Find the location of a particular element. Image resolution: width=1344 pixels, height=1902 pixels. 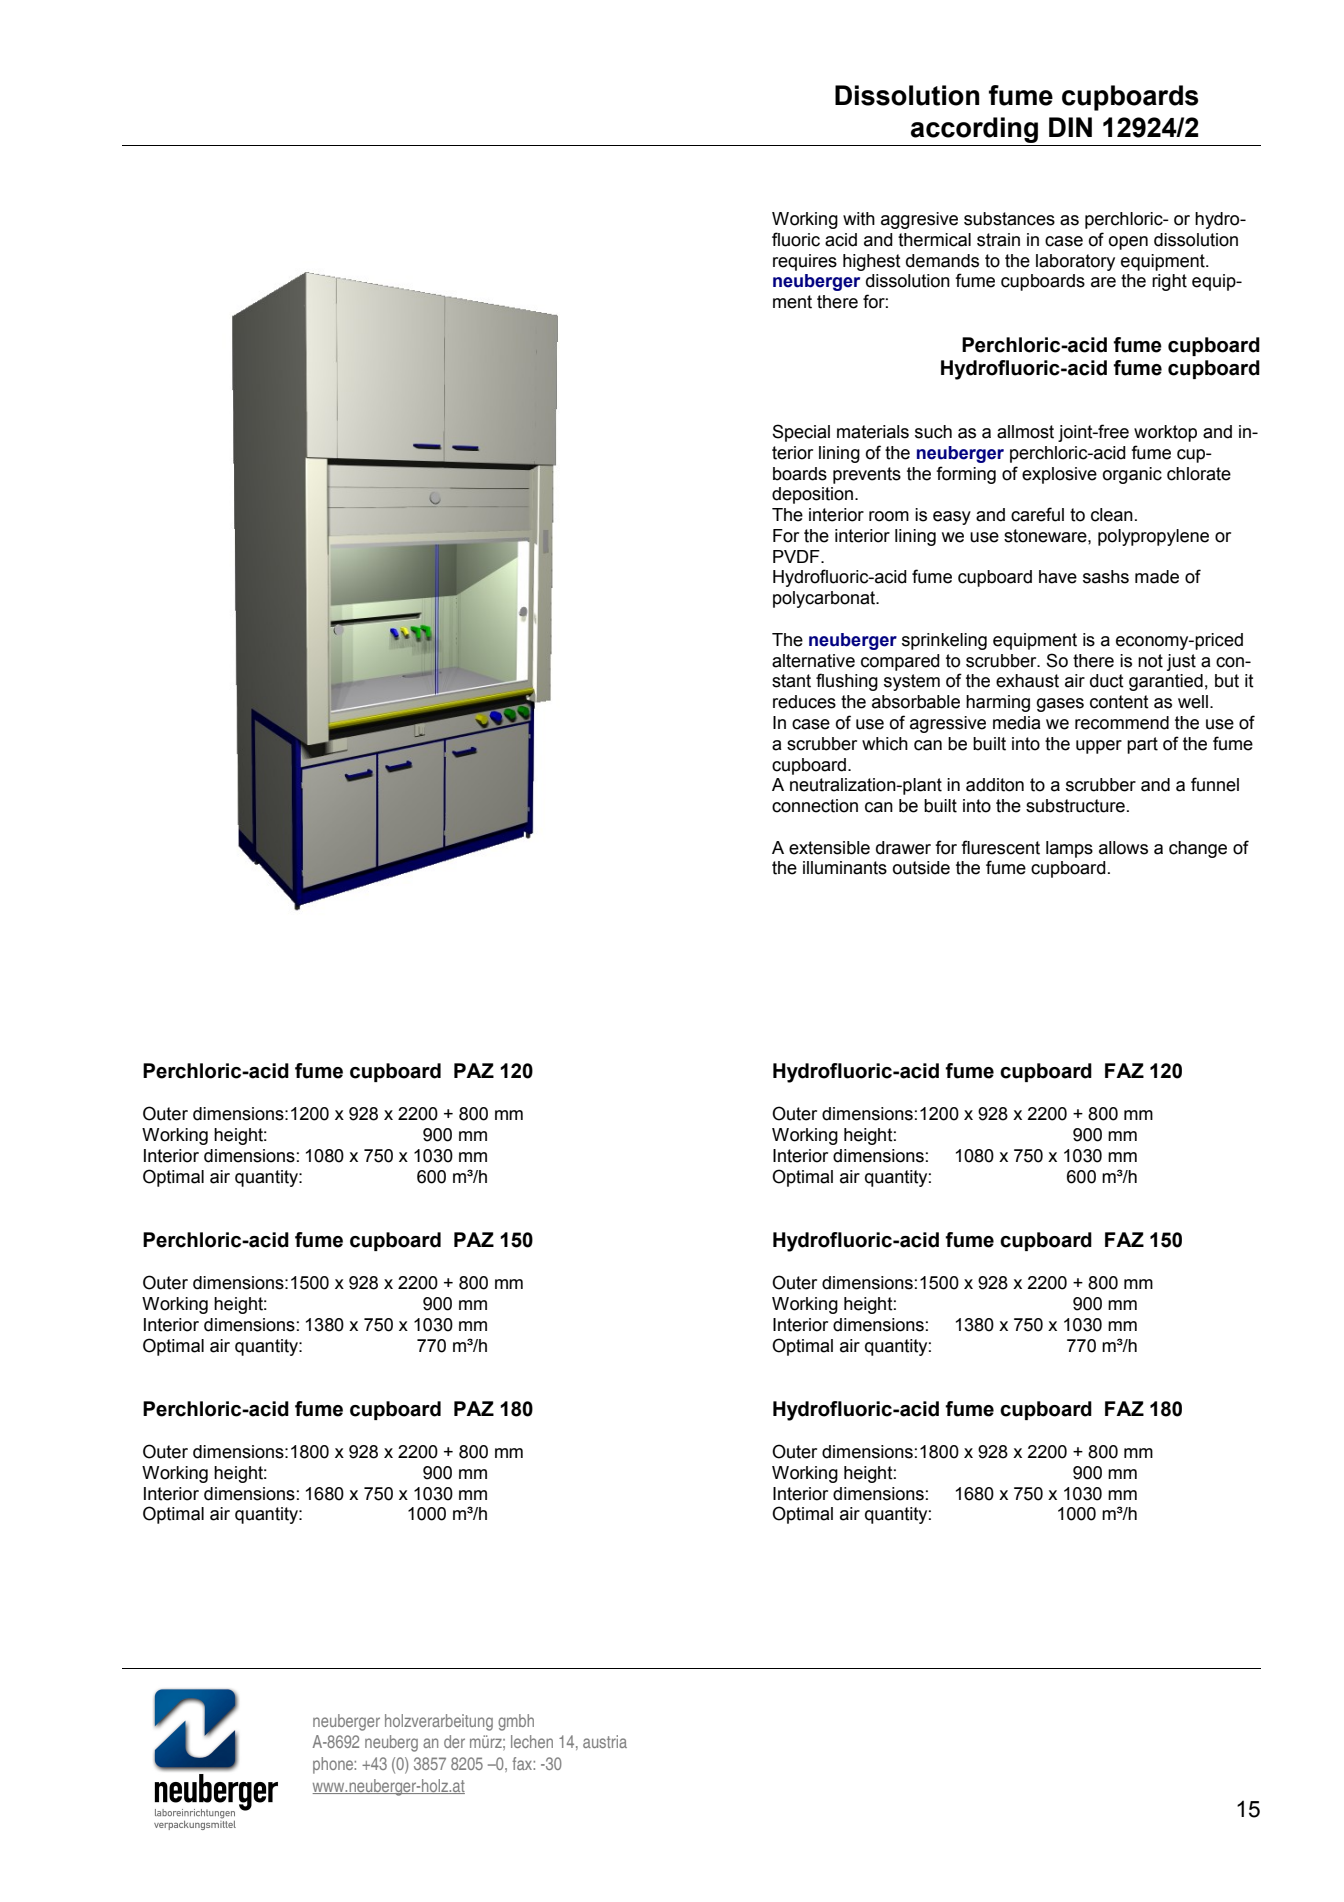

austria is located at coordinates (605, 1741).
